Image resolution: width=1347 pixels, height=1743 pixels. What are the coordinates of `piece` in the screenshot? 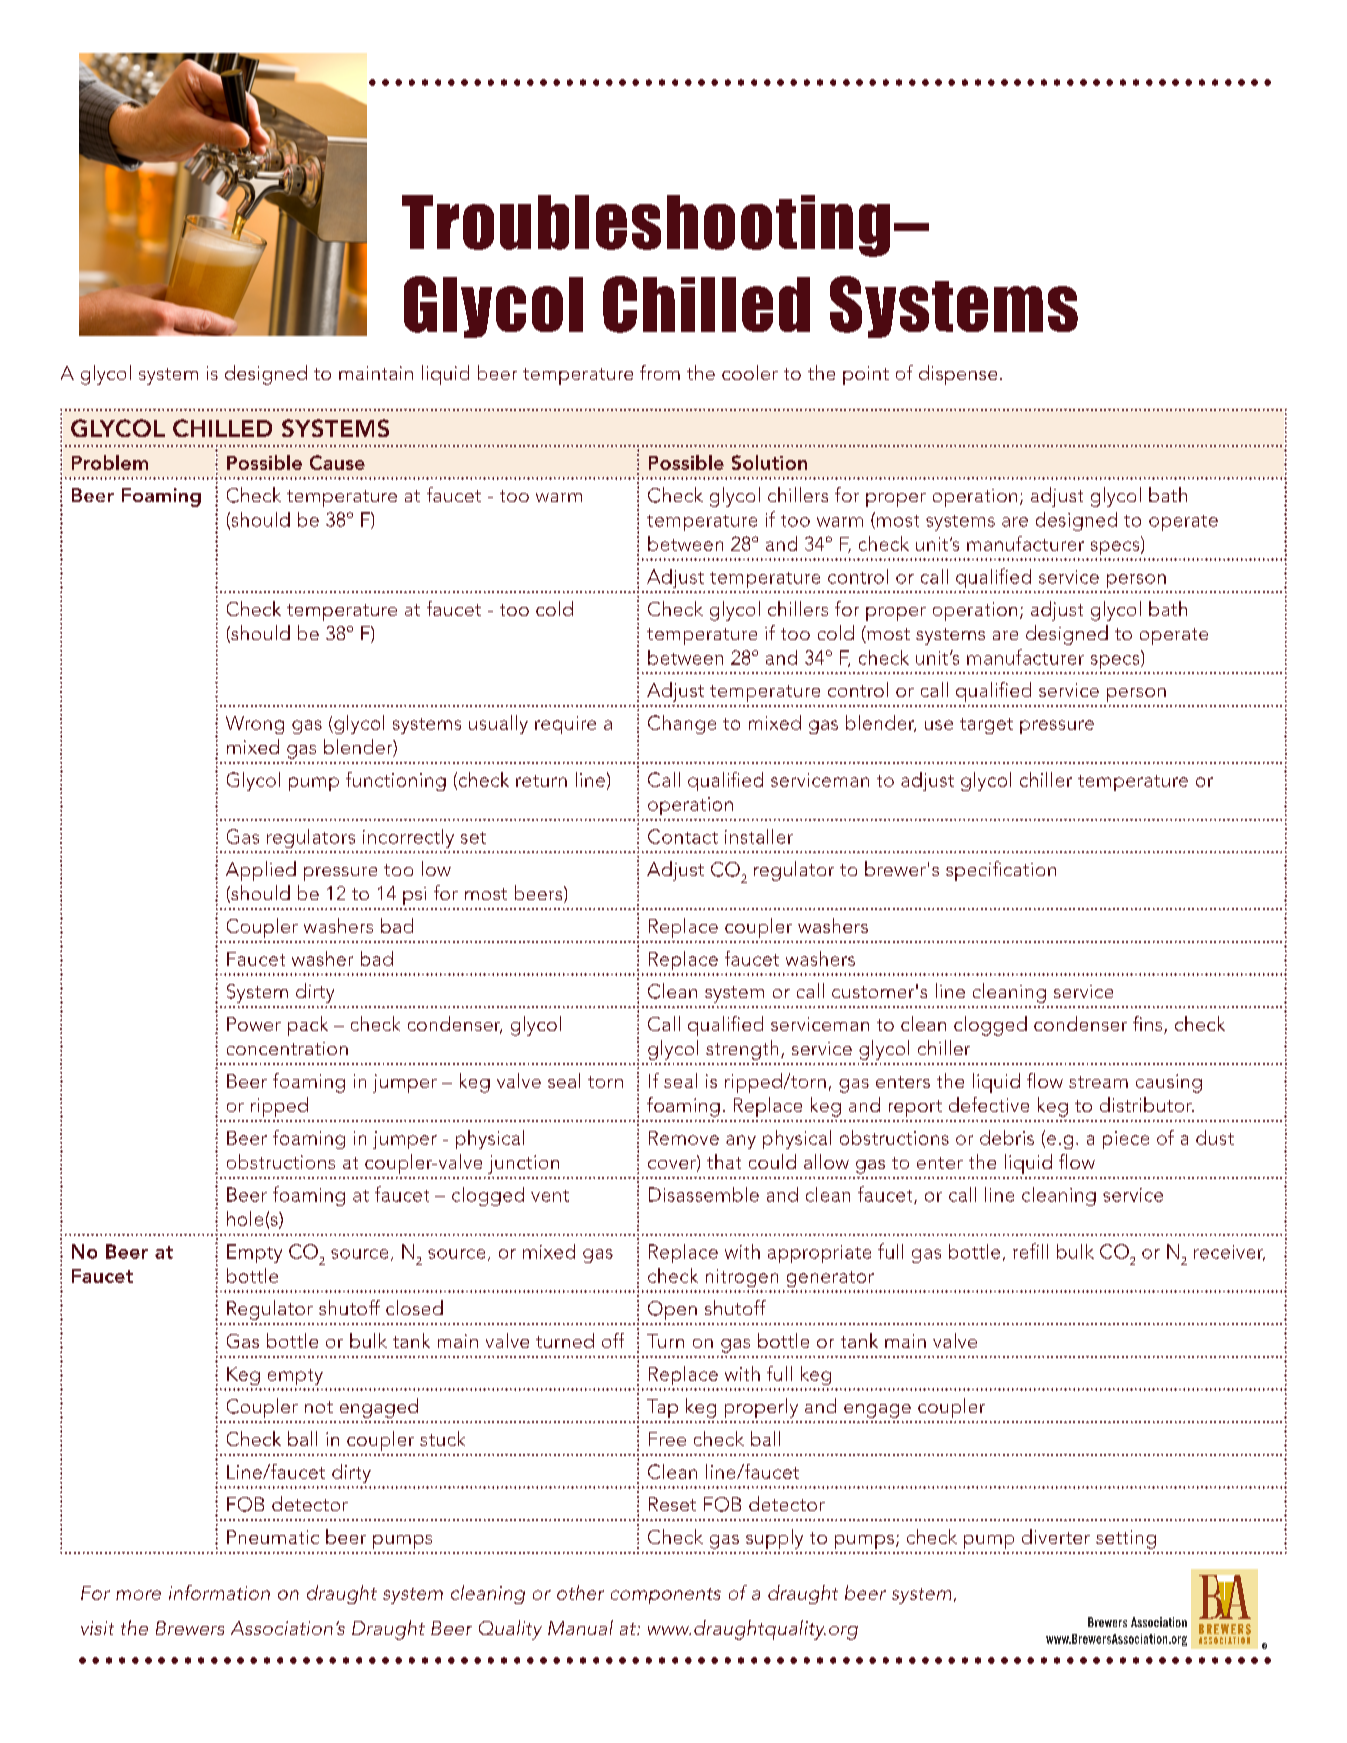 It's located at (1126, 1140).
